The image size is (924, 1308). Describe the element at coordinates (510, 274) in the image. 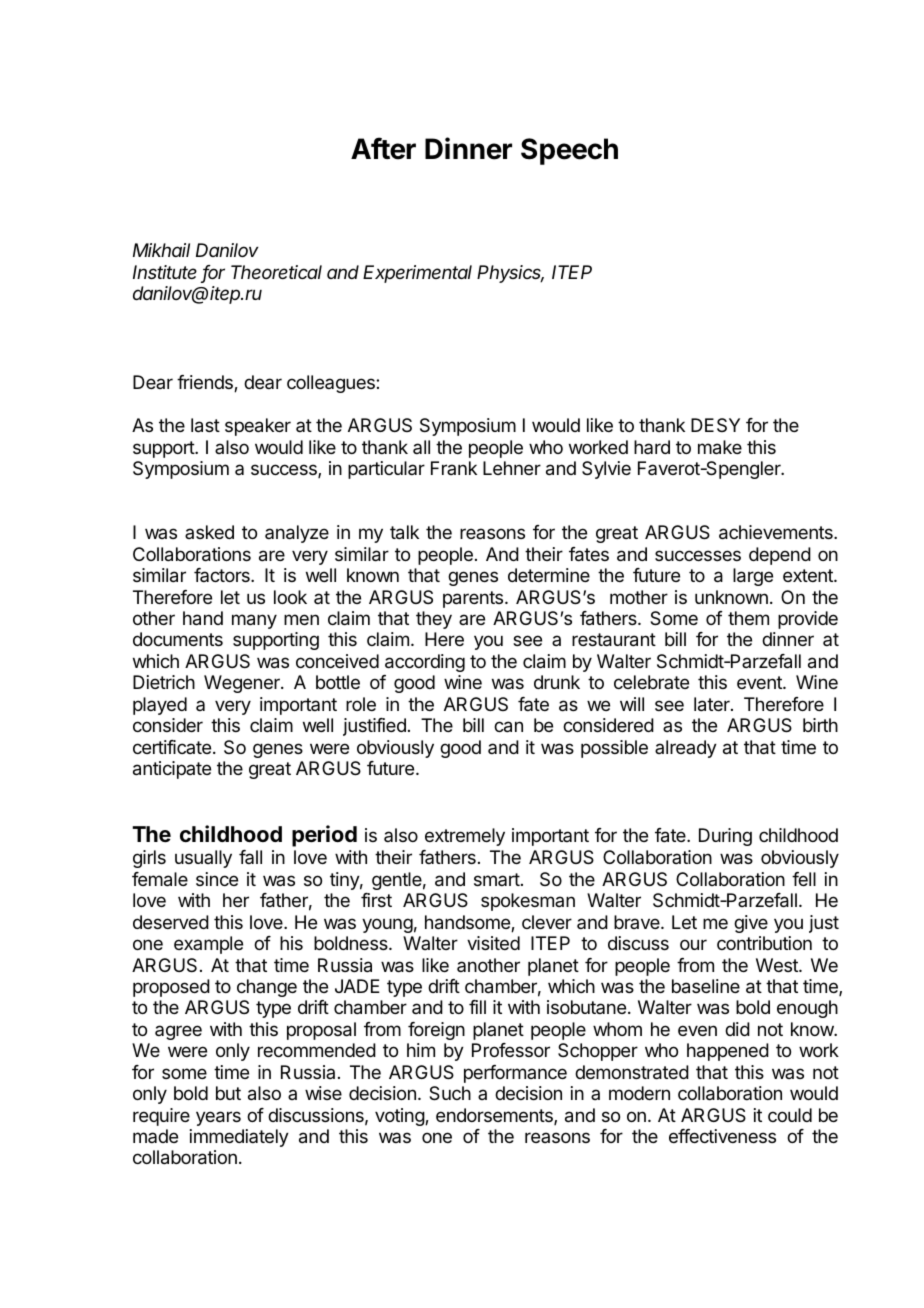

I see `Physics` at that location.
